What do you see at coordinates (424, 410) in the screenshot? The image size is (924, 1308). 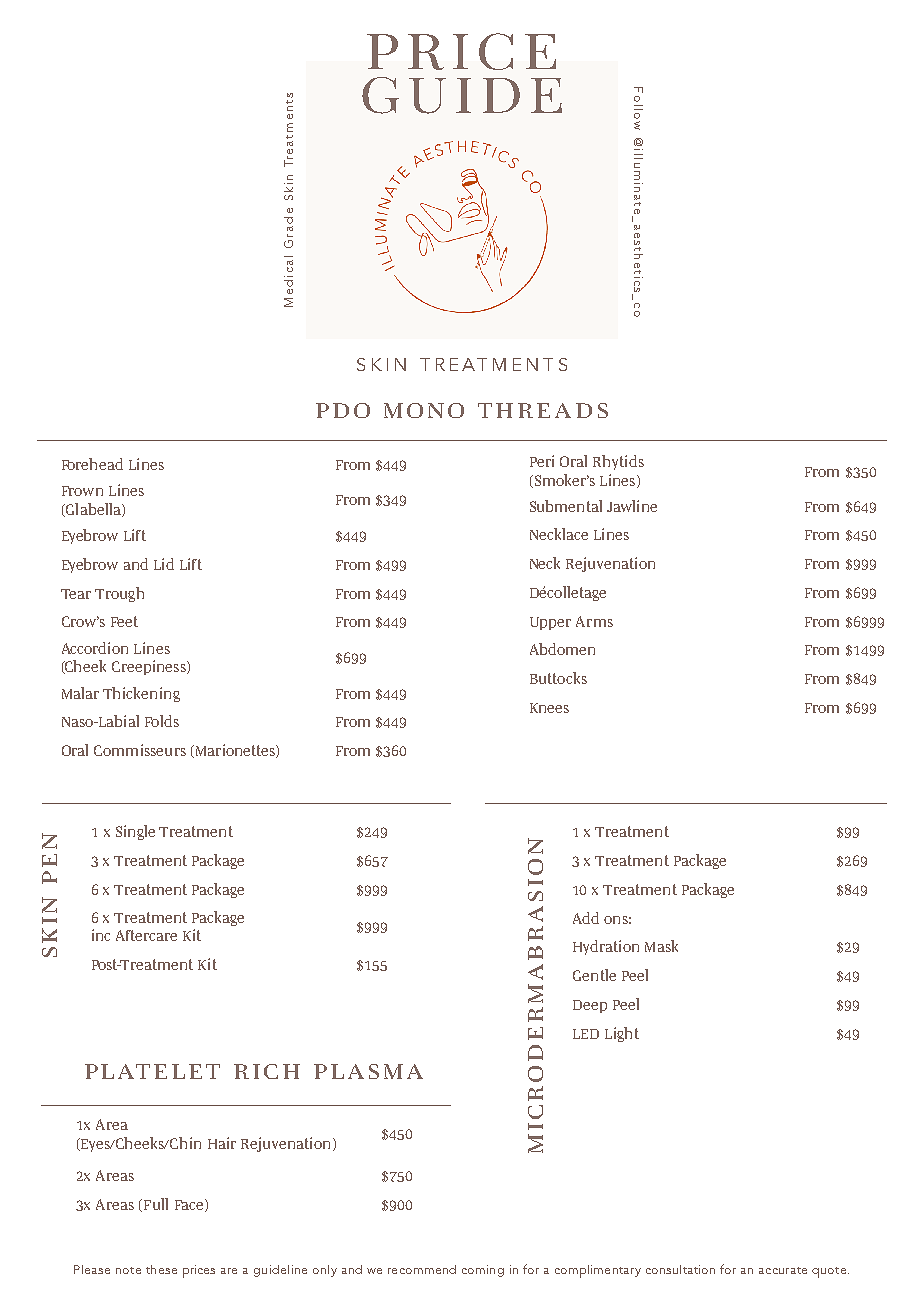 I see `MONO` at bounding box center [424, 410].
